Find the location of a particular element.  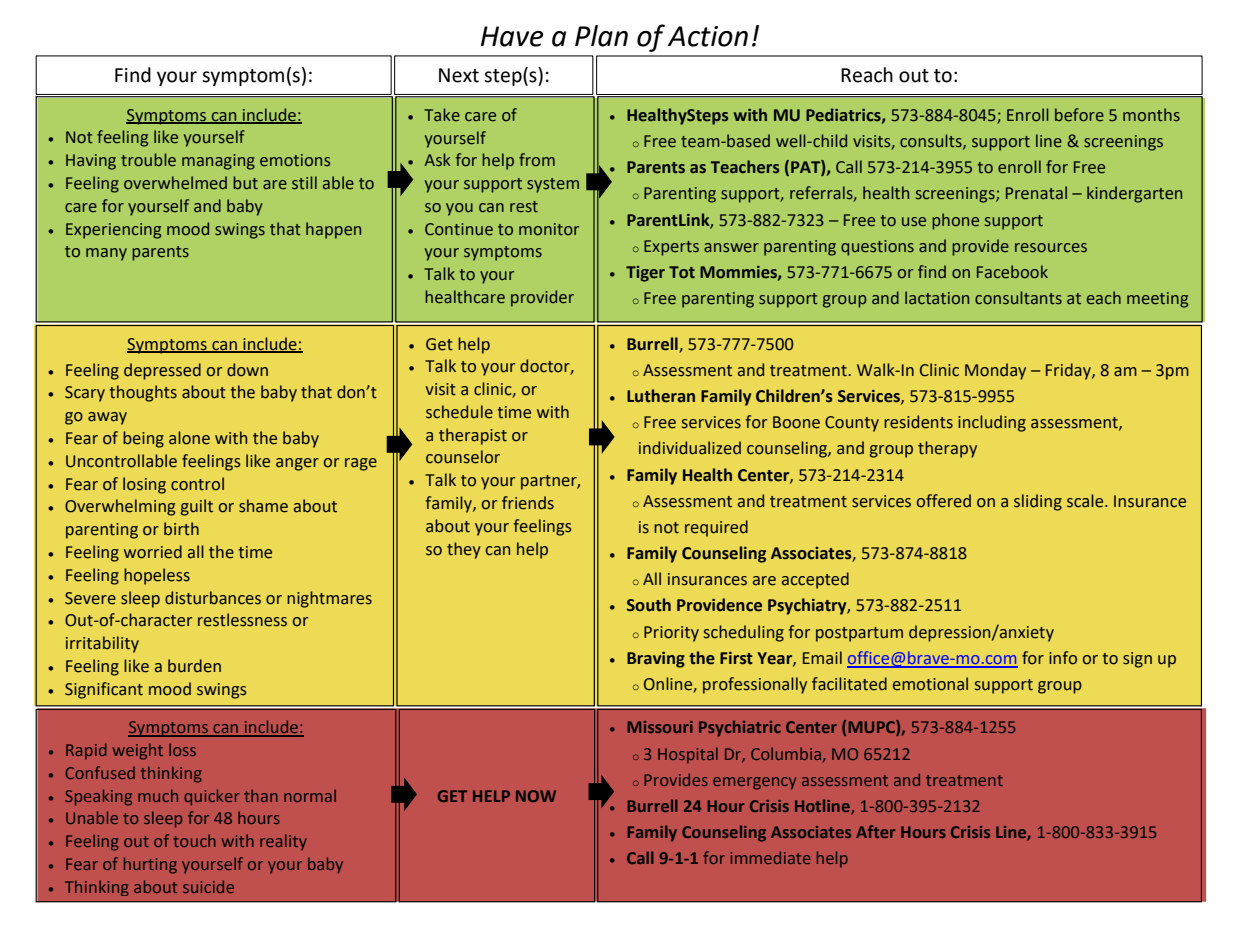

touch is located at coordinates (194, 840).
